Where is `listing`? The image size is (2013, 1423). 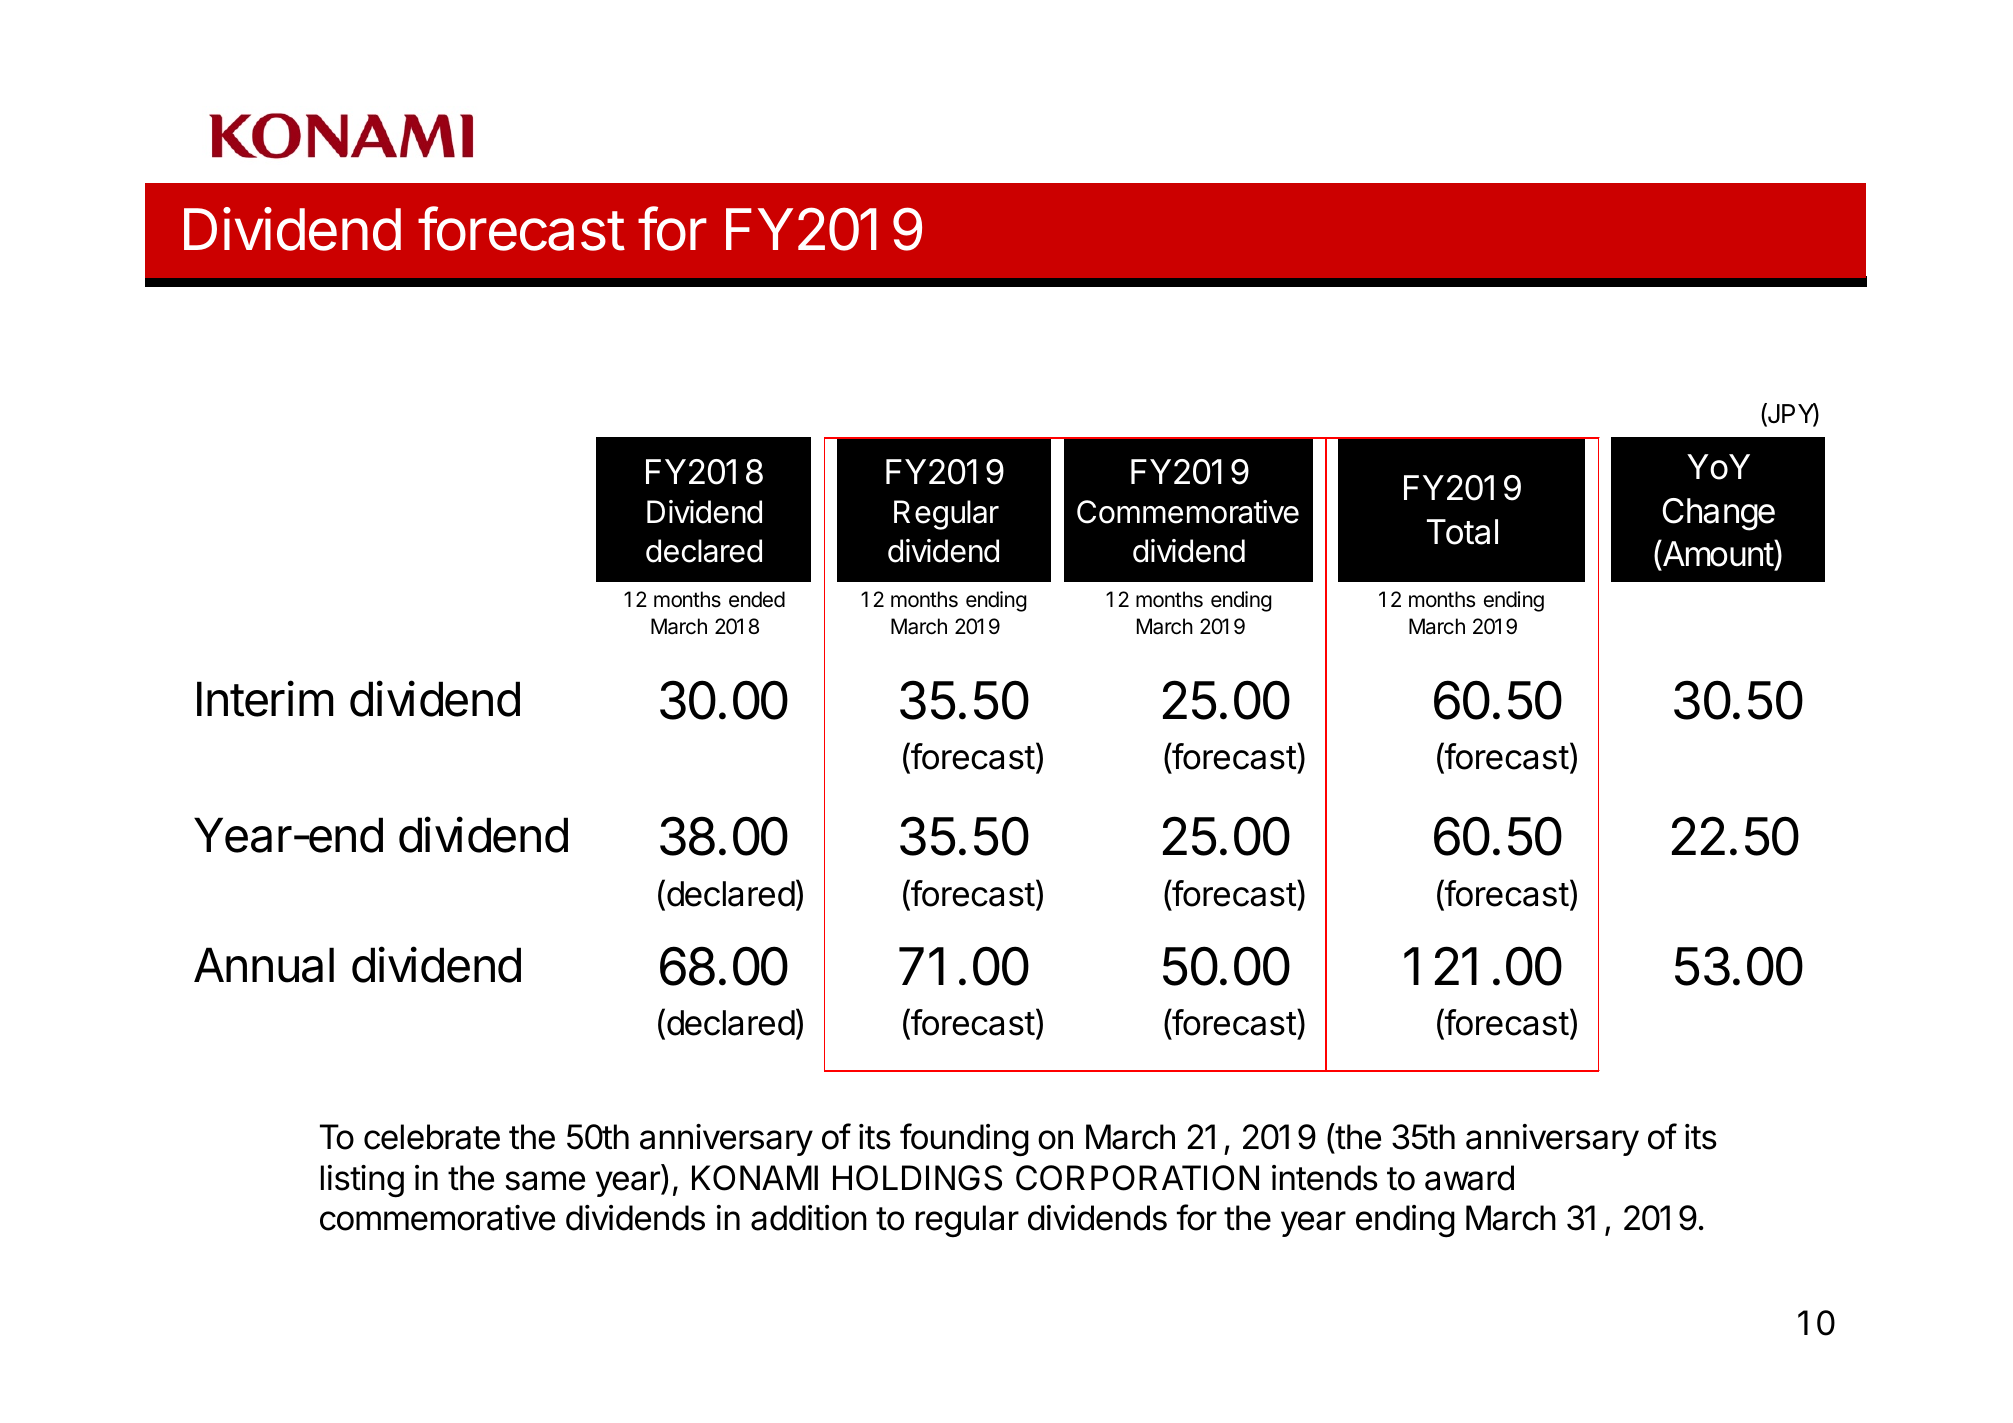 listing is located at coordinates (362, 1181).
